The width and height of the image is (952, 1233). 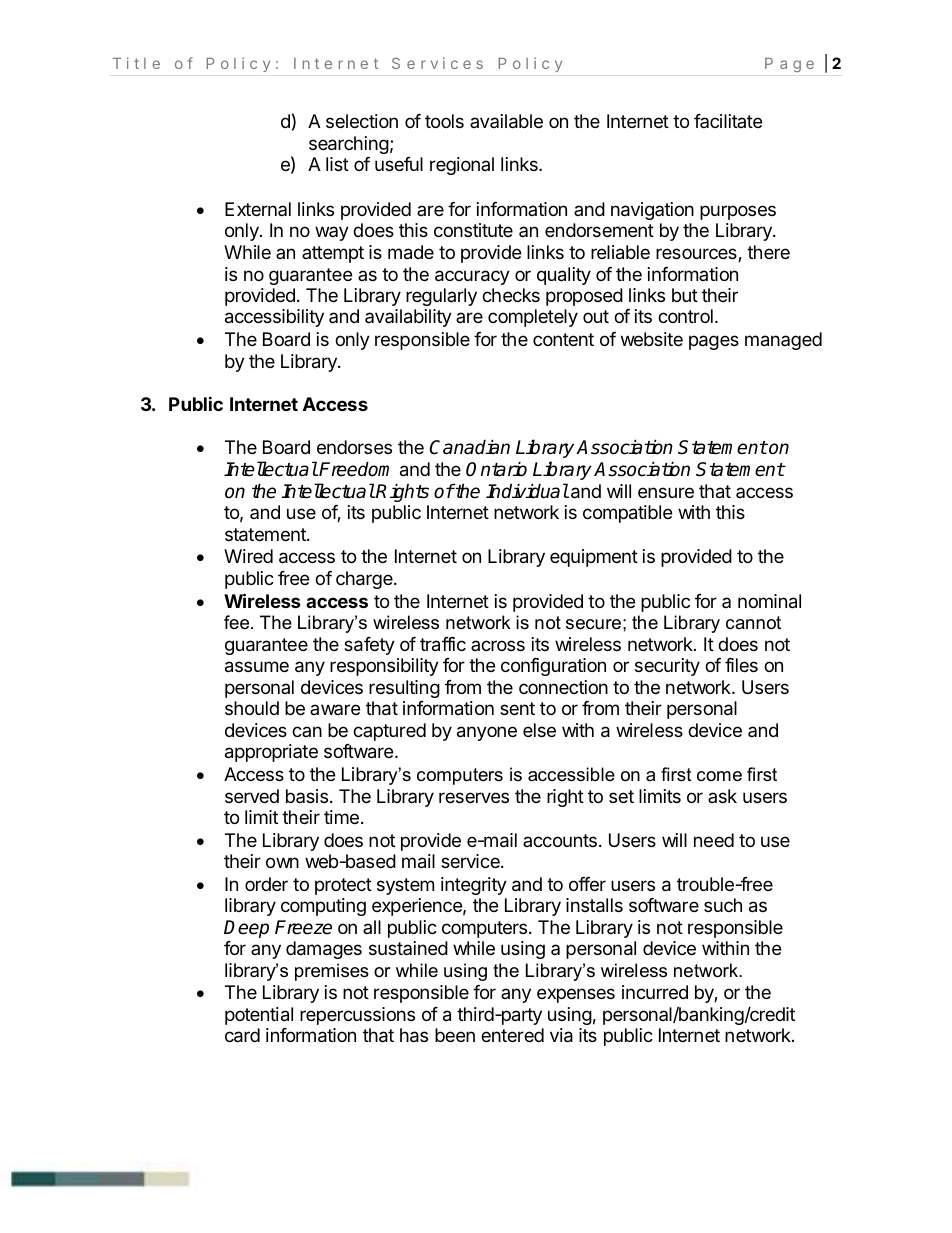 I want to click on potential, so click(x=259, y=1016).
